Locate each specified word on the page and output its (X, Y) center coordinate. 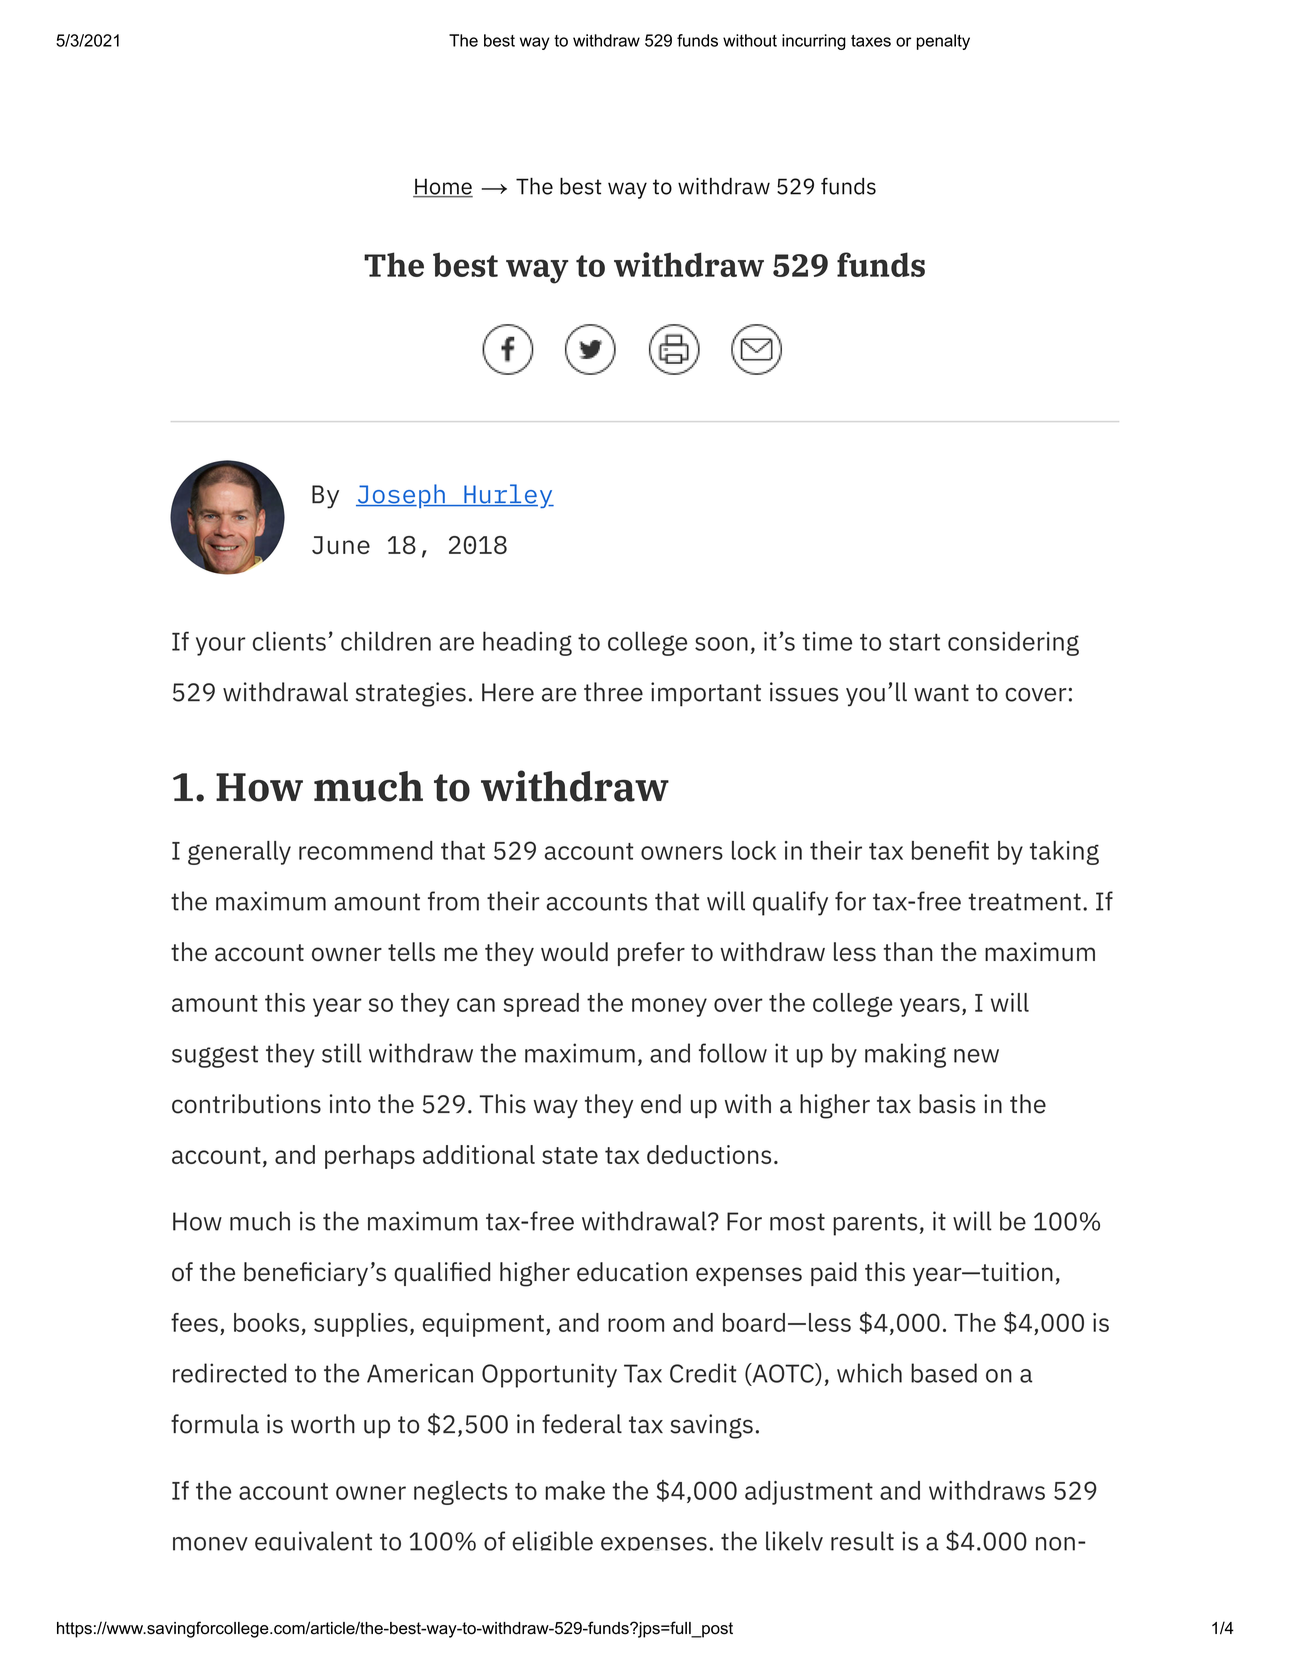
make (575, 1490)
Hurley (508, 496)
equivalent (313, 1541)
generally (239, 853)
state (570, 1155)
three (613, 692)
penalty (943, 42)
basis (947, 1104)
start (914, 642)
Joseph (401, 496)
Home (443, 187)
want (941, 693)
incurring (814, 42)
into (350, 1104)
